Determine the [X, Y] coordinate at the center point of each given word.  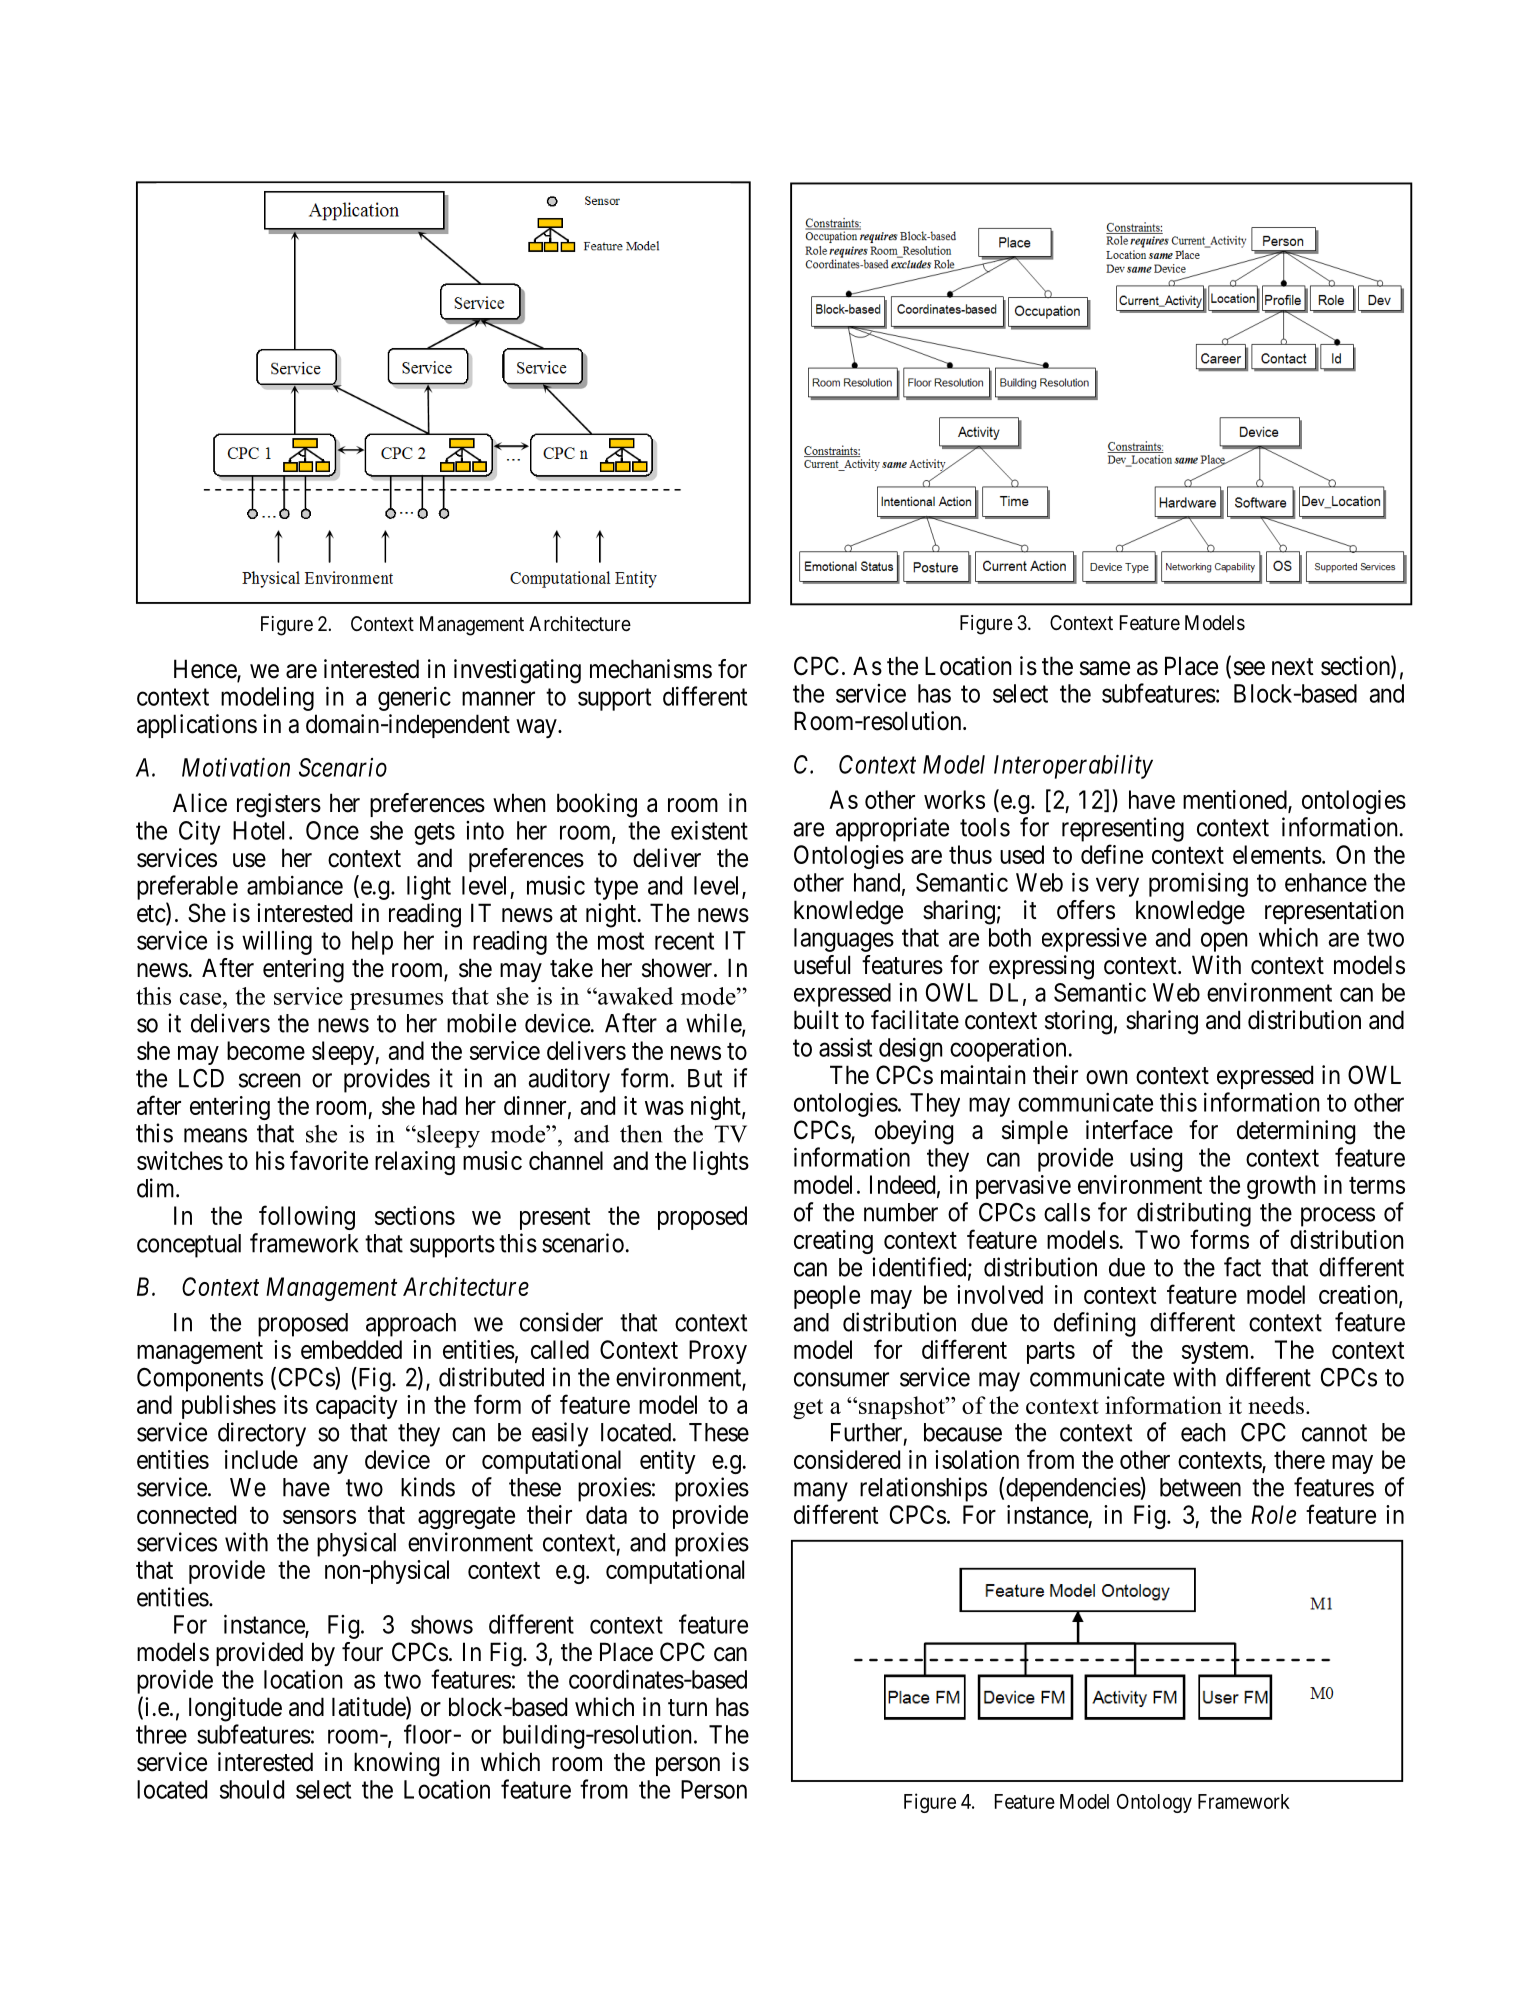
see [1249, 668]
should [252, 1789]
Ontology [1154, 1803]
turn [687, 1707]
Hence [206, 670]
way [537, 728]
